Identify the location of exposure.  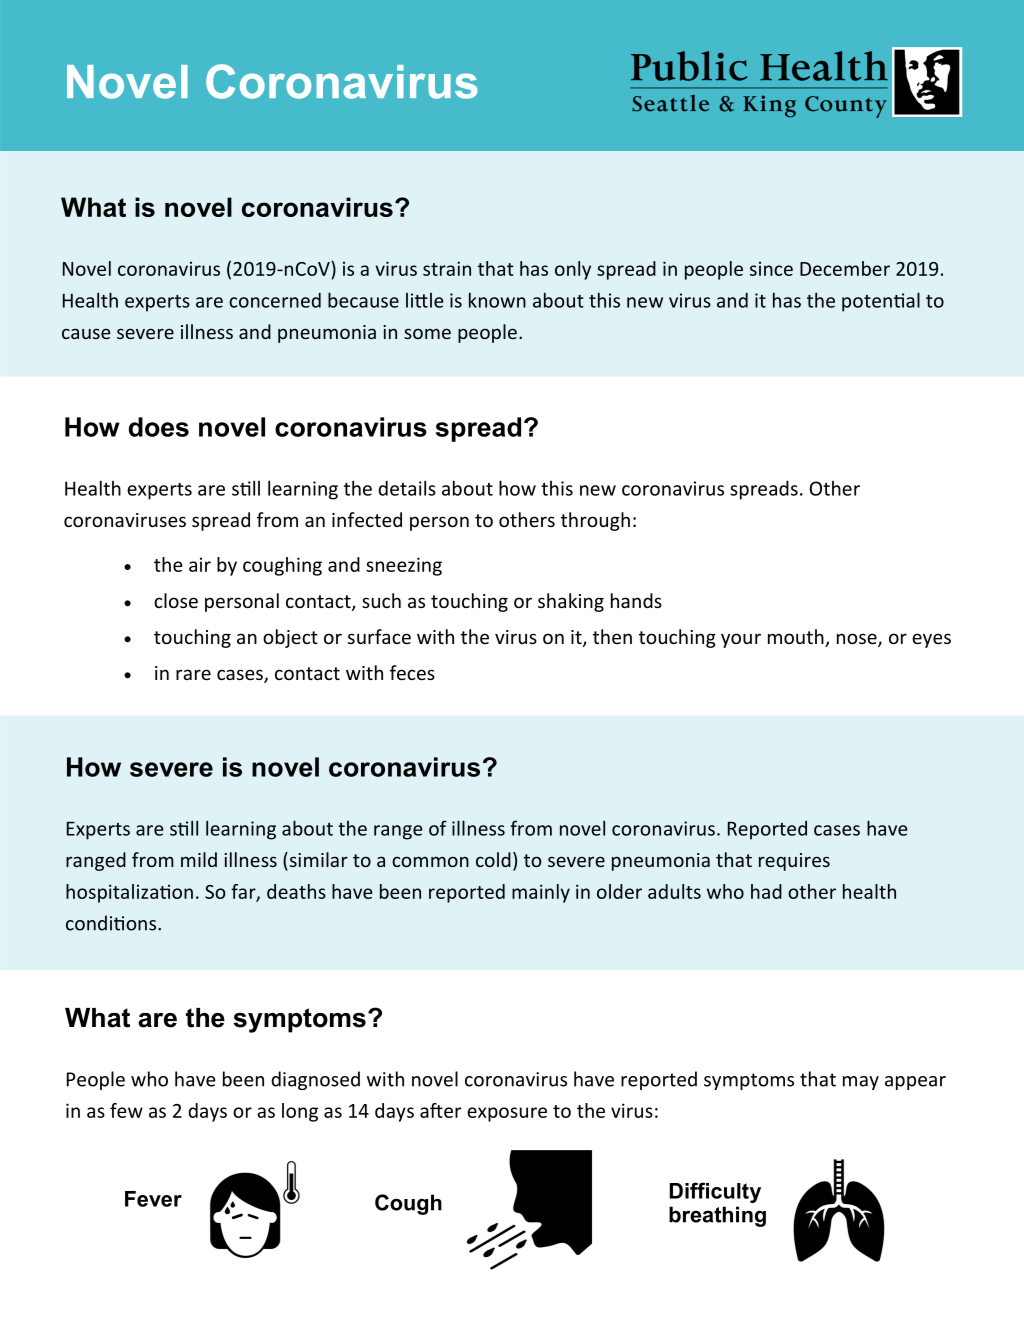
(507, 1114).
